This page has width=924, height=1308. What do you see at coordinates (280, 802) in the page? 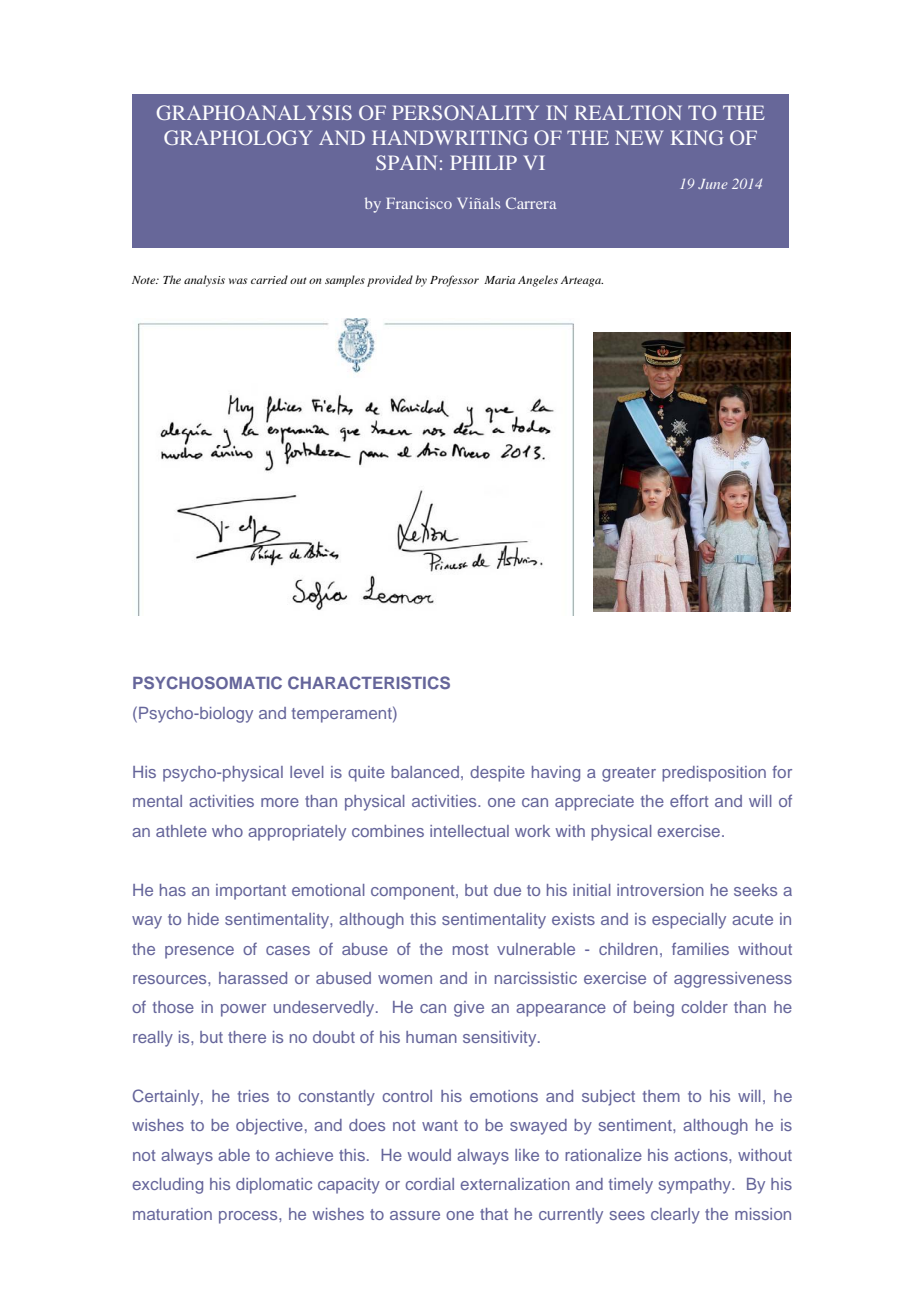
I see `more` at bounding box center [280, 802].
